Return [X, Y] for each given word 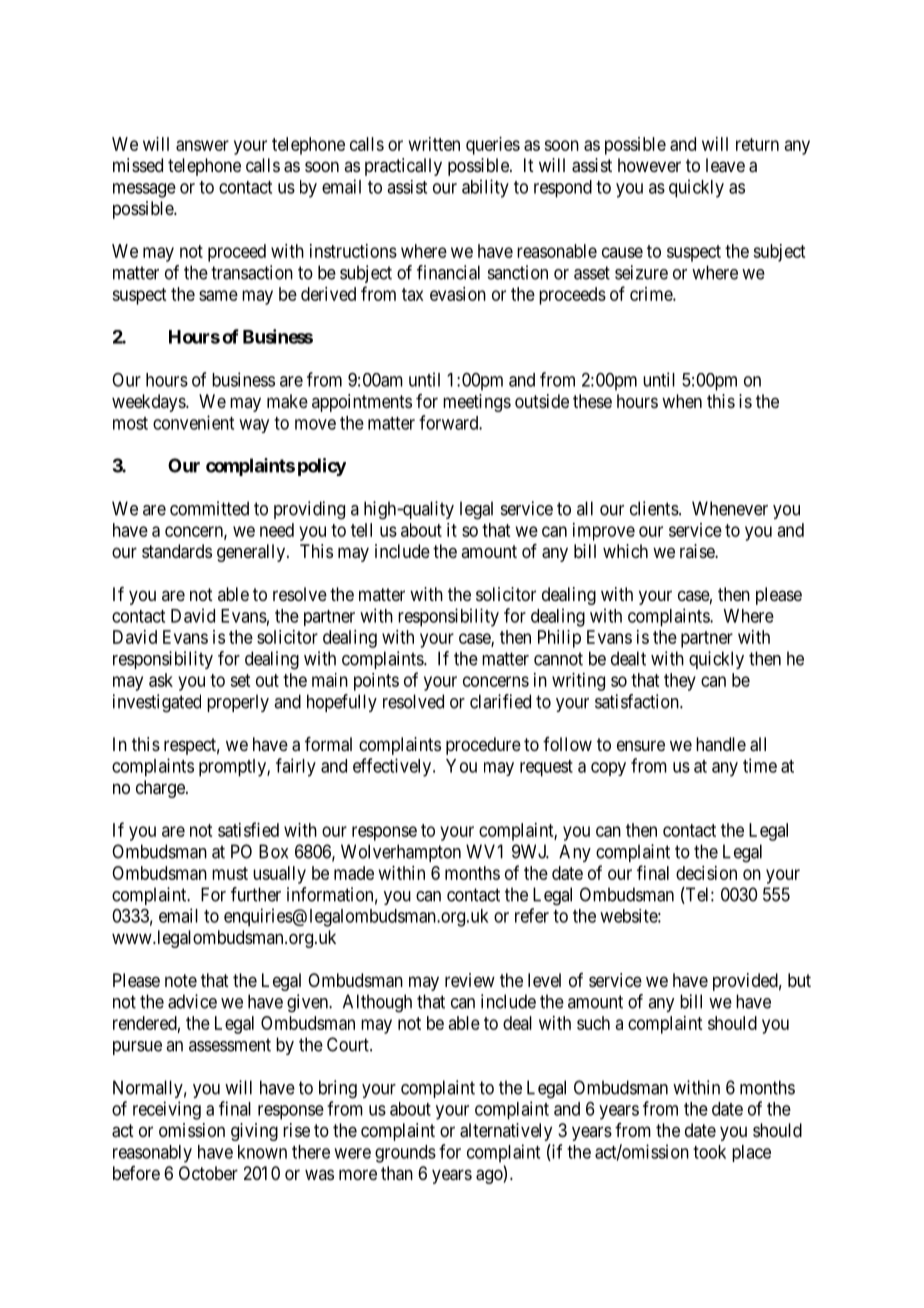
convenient [193, 422]
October [208, 1173]
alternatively [506, 1132]
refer [532, 915]
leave [725, 165]
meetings [477, 403]
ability [485, 188]
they [680, 682]
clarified [500, 701]
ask [161, 680]
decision [706, 873]
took [709, 1152]
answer [202, 145]
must [230, 873]
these [592, 401]
